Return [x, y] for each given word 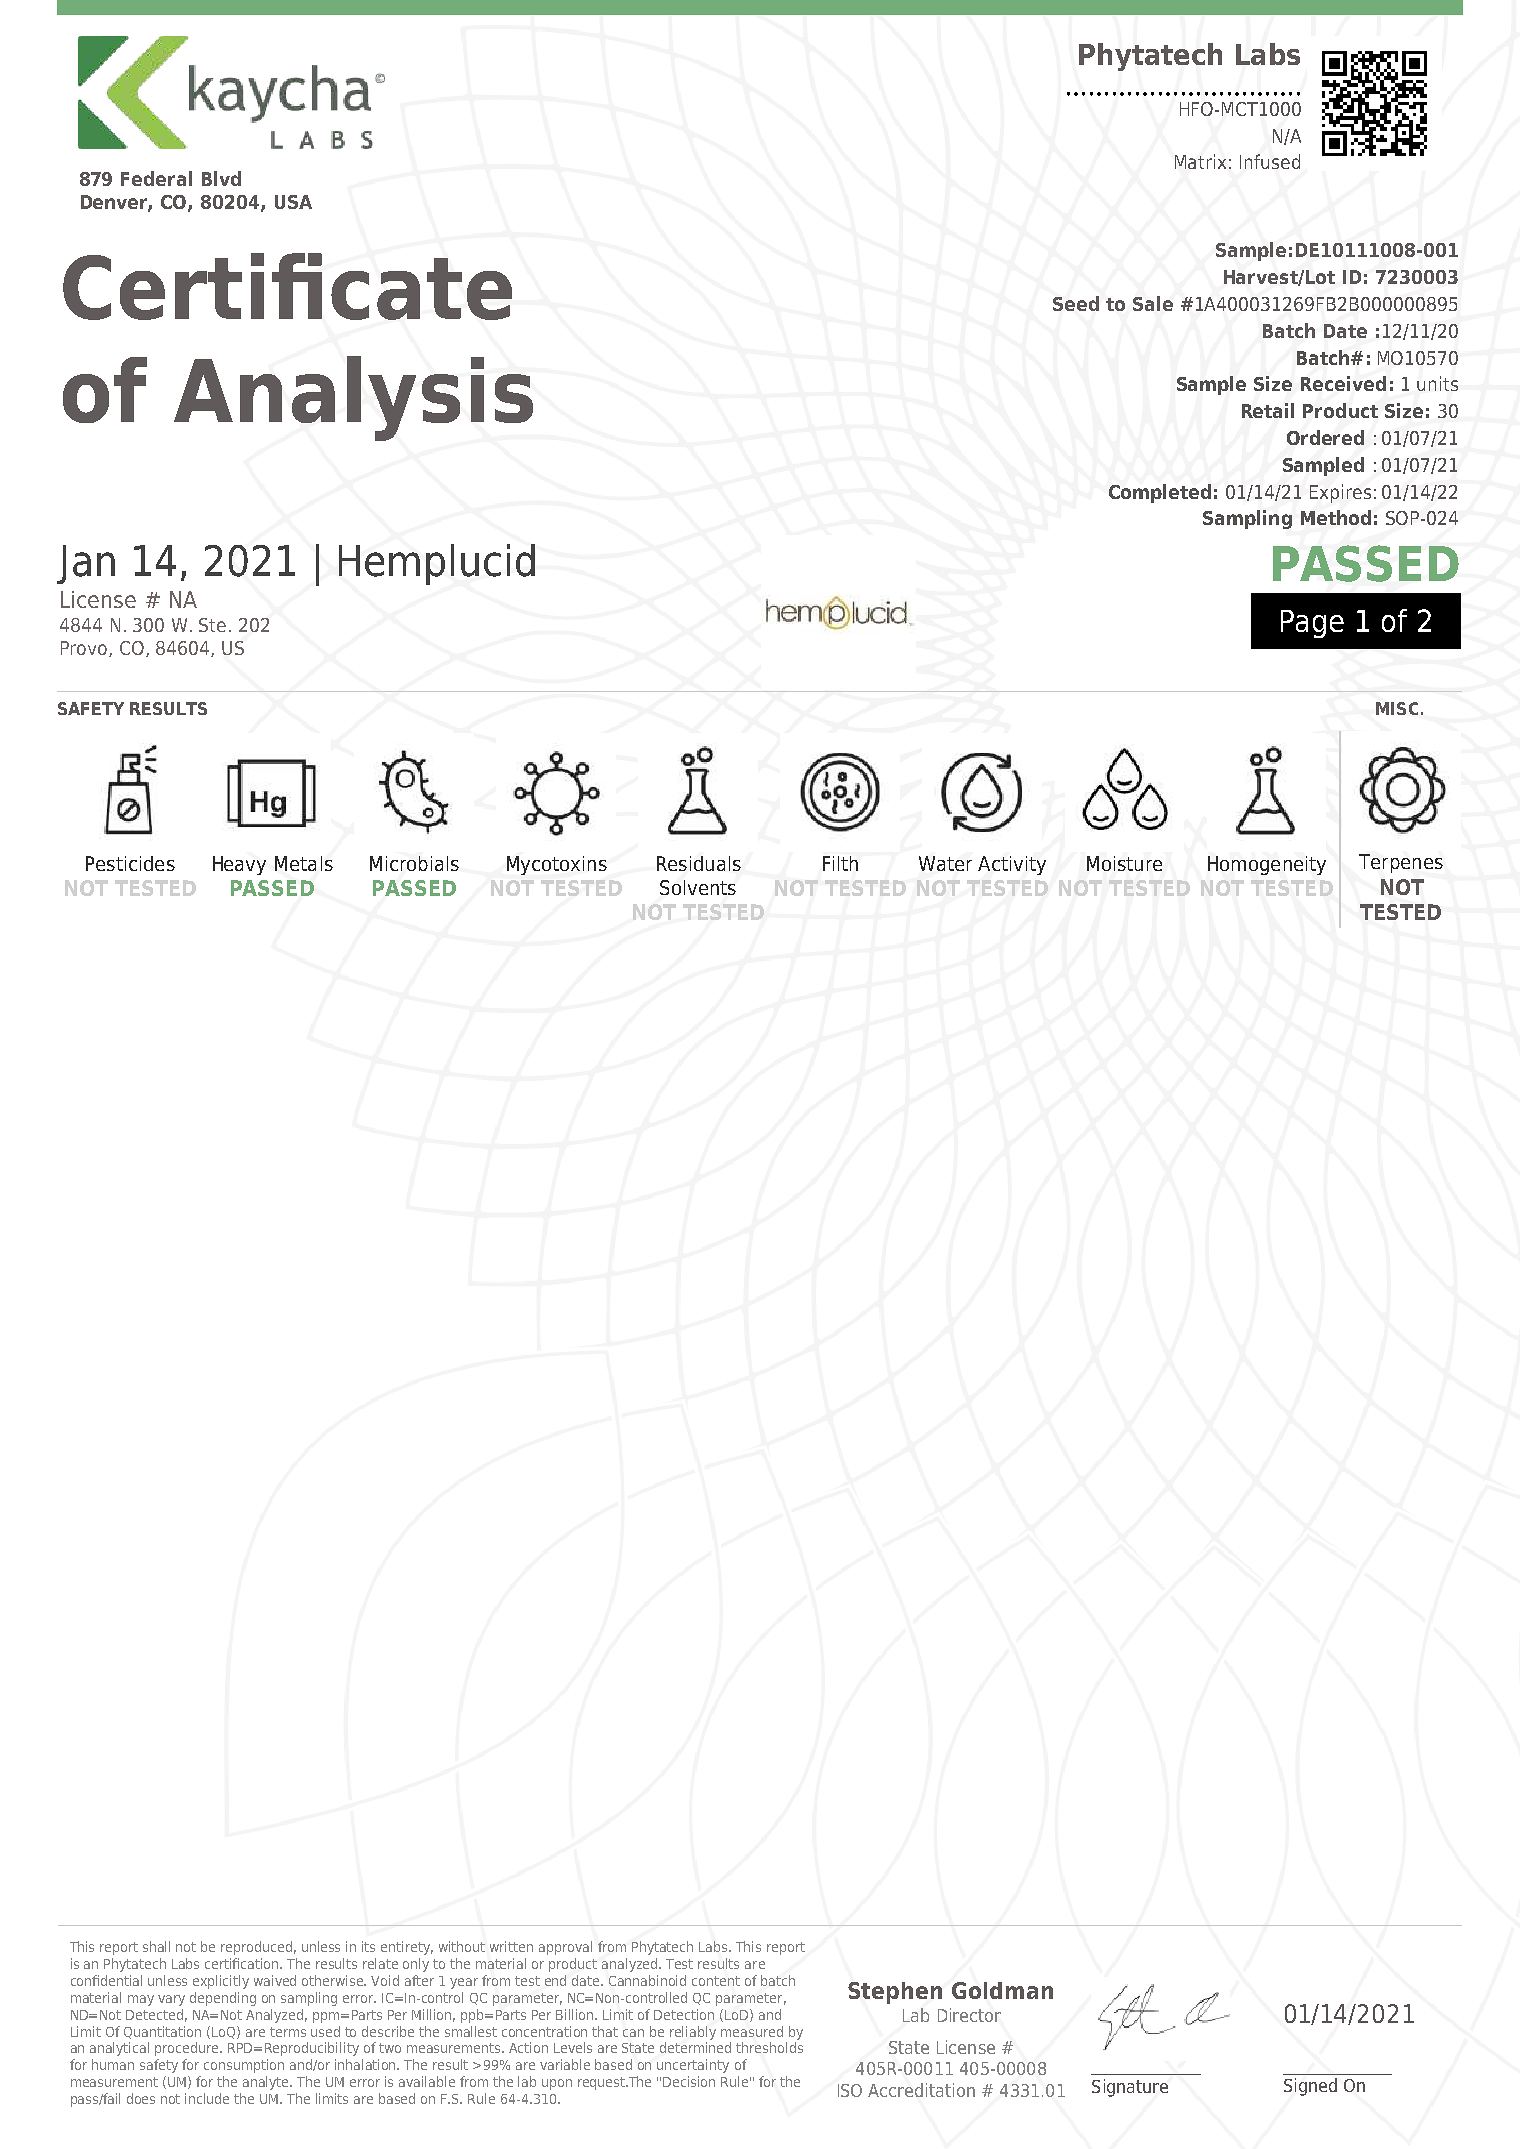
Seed [1076, 303]
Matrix [1200, 161]
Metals [304, 863]
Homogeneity [1267, 865]
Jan [86, 564]
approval [565, 1948]
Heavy [239, 865]
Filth [840, 863]
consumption [244, 2066]
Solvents [698, 887]
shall [156, 1946]
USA [293, 202]
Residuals [699, 863]
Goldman [1002, 1990]
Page [1312, 624]
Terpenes [1401, 863]
